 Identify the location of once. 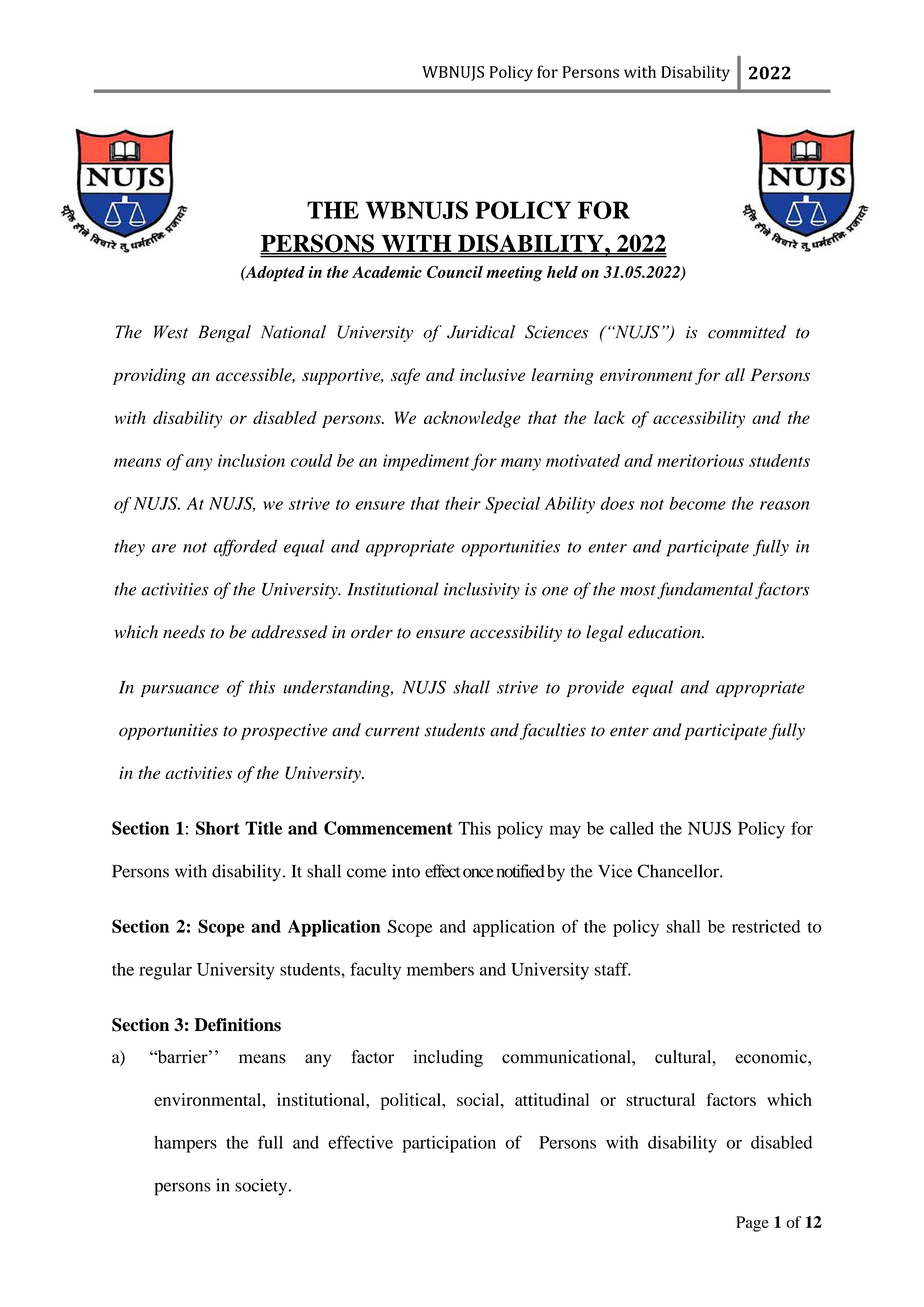
(478, 873).
